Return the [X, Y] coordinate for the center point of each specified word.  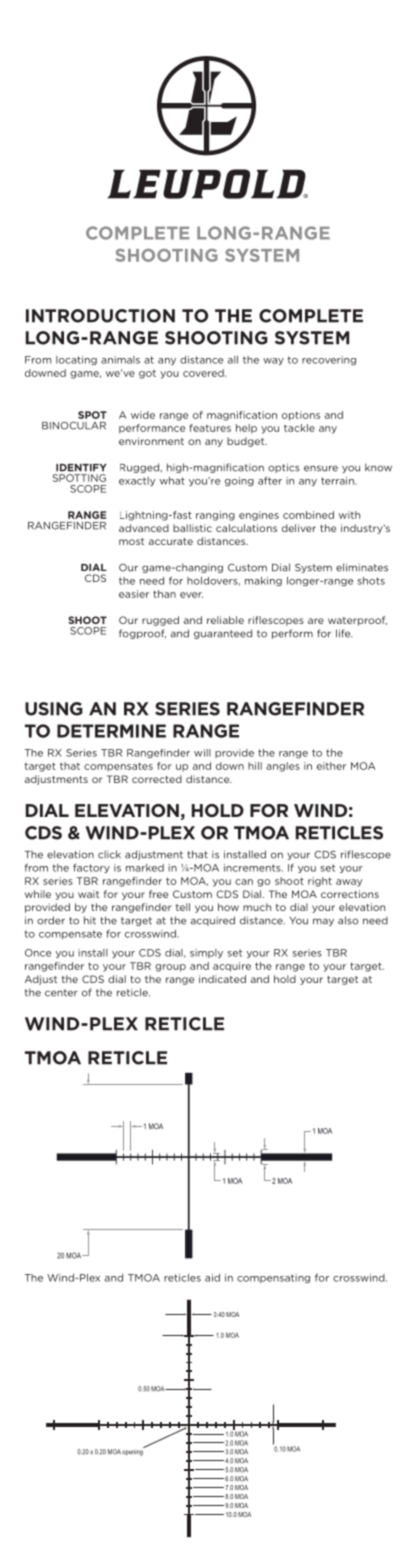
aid [212, 1278]
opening [133, 1451]
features [210, 428]
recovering [329, 360]
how [228, 907]
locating [76, 360]
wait [88, 894]
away [349, 883]
